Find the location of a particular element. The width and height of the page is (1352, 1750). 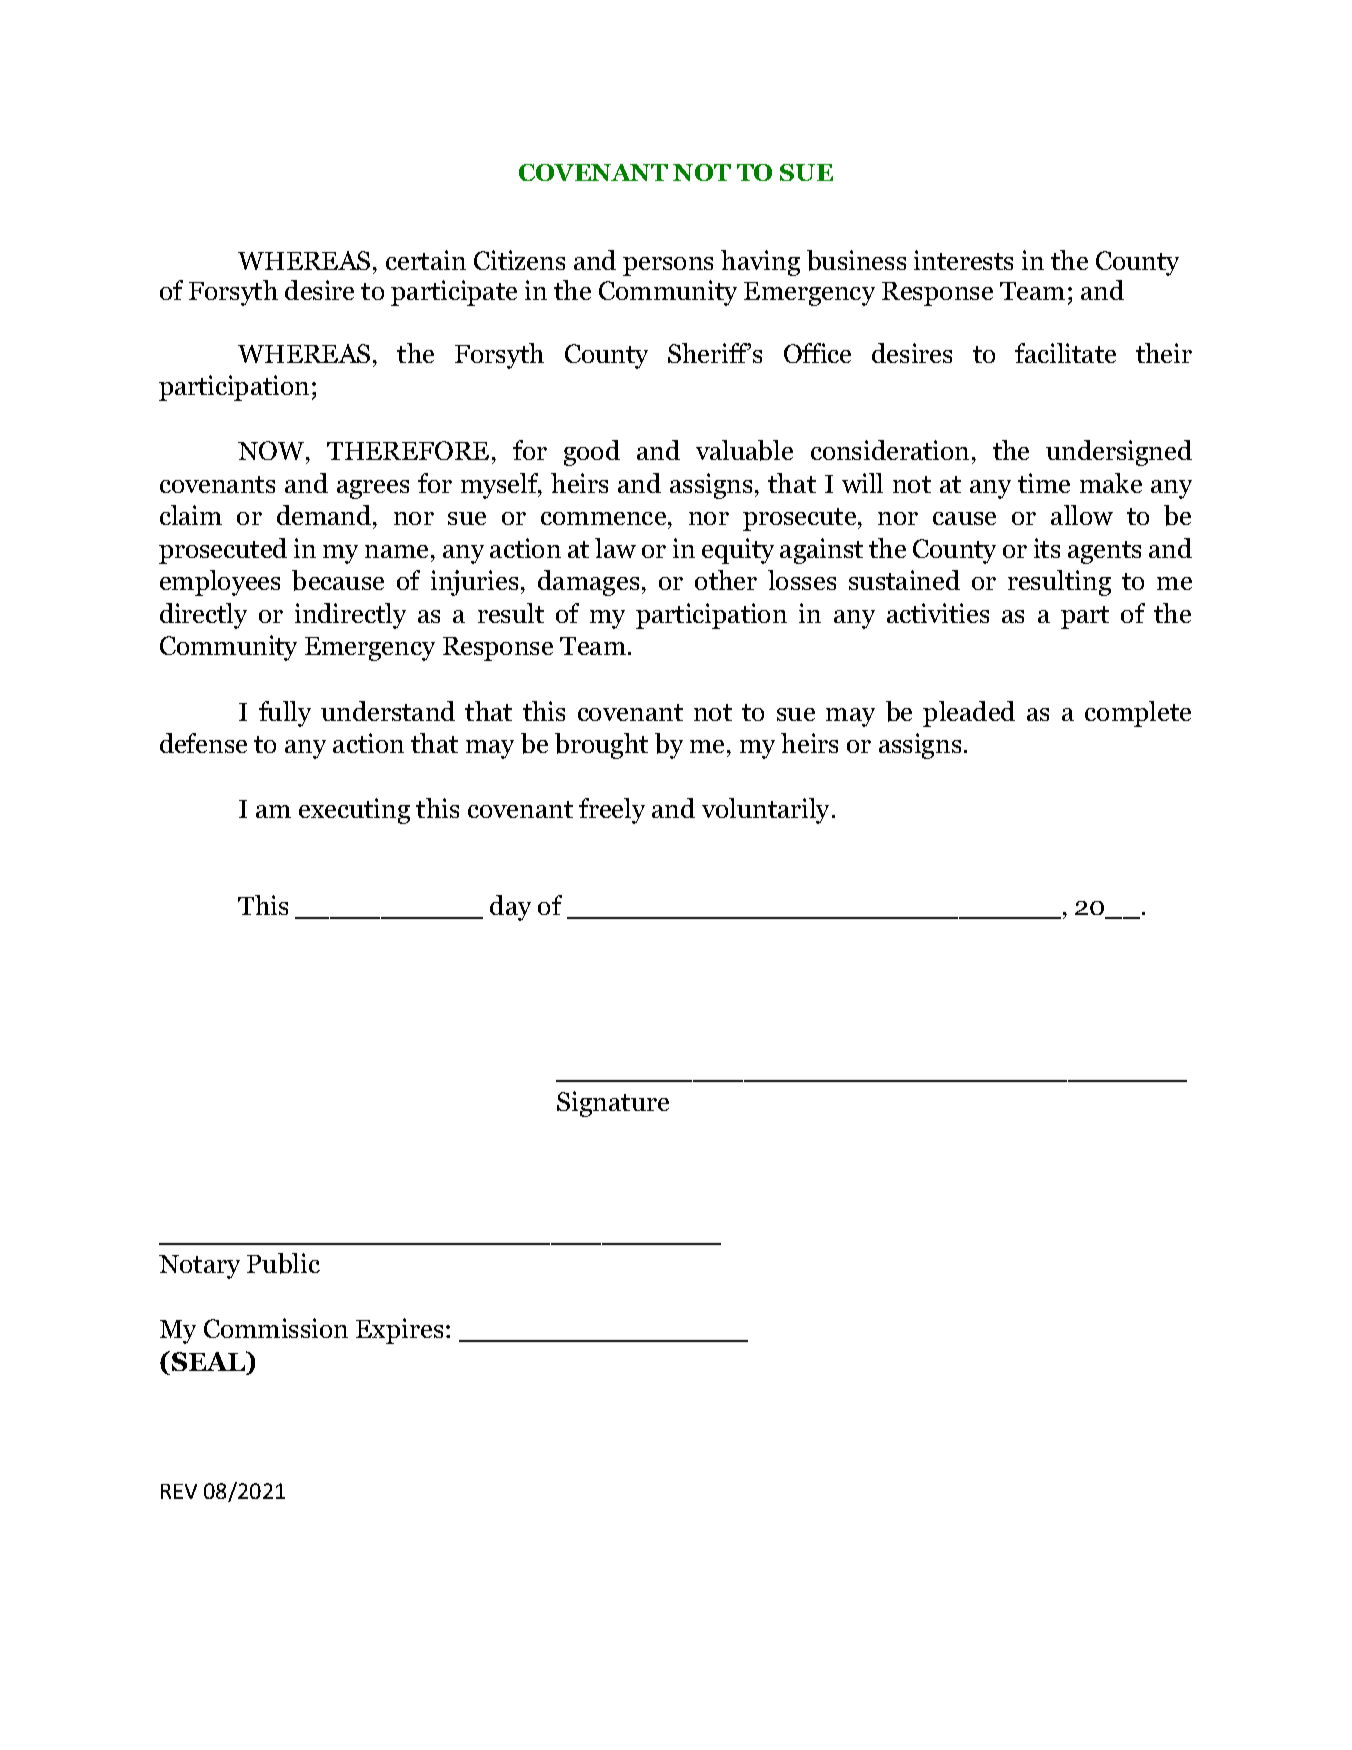

executing is located at coordinates (354, 811).
